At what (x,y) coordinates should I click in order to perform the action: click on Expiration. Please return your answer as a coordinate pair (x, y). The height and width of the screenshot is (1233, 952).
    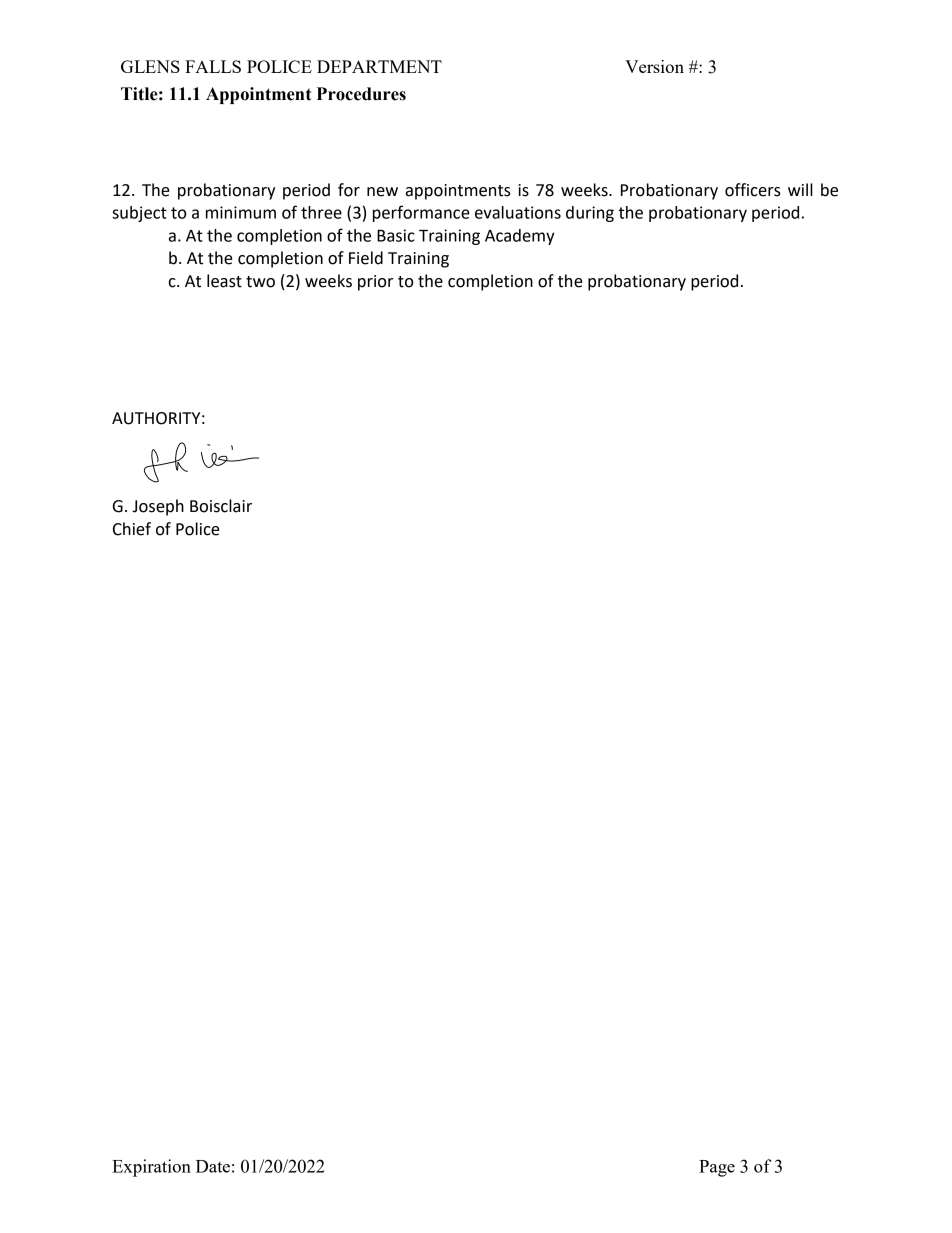
    Looking at the image, I should click on (151, 1168).
